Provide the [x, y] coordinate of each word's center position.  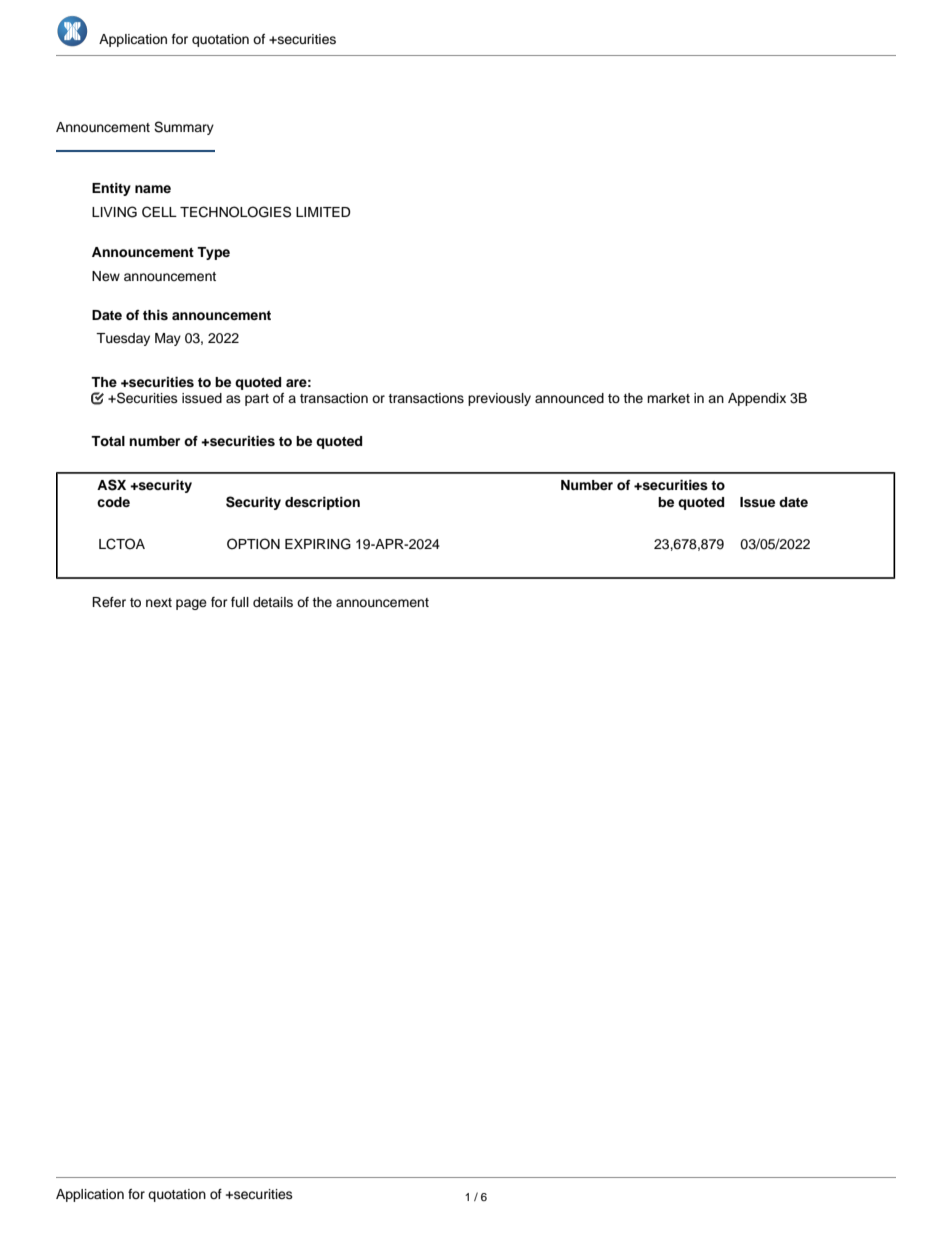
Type [213, 253]
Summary [184, 128]
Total [108, 441]
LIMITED [323, 212]
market [668, 398]
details [273, 602]
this [155, 315]
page [191, 604]
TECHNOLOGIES [235, 212]
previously [499, 399]
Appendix [757, 399]
